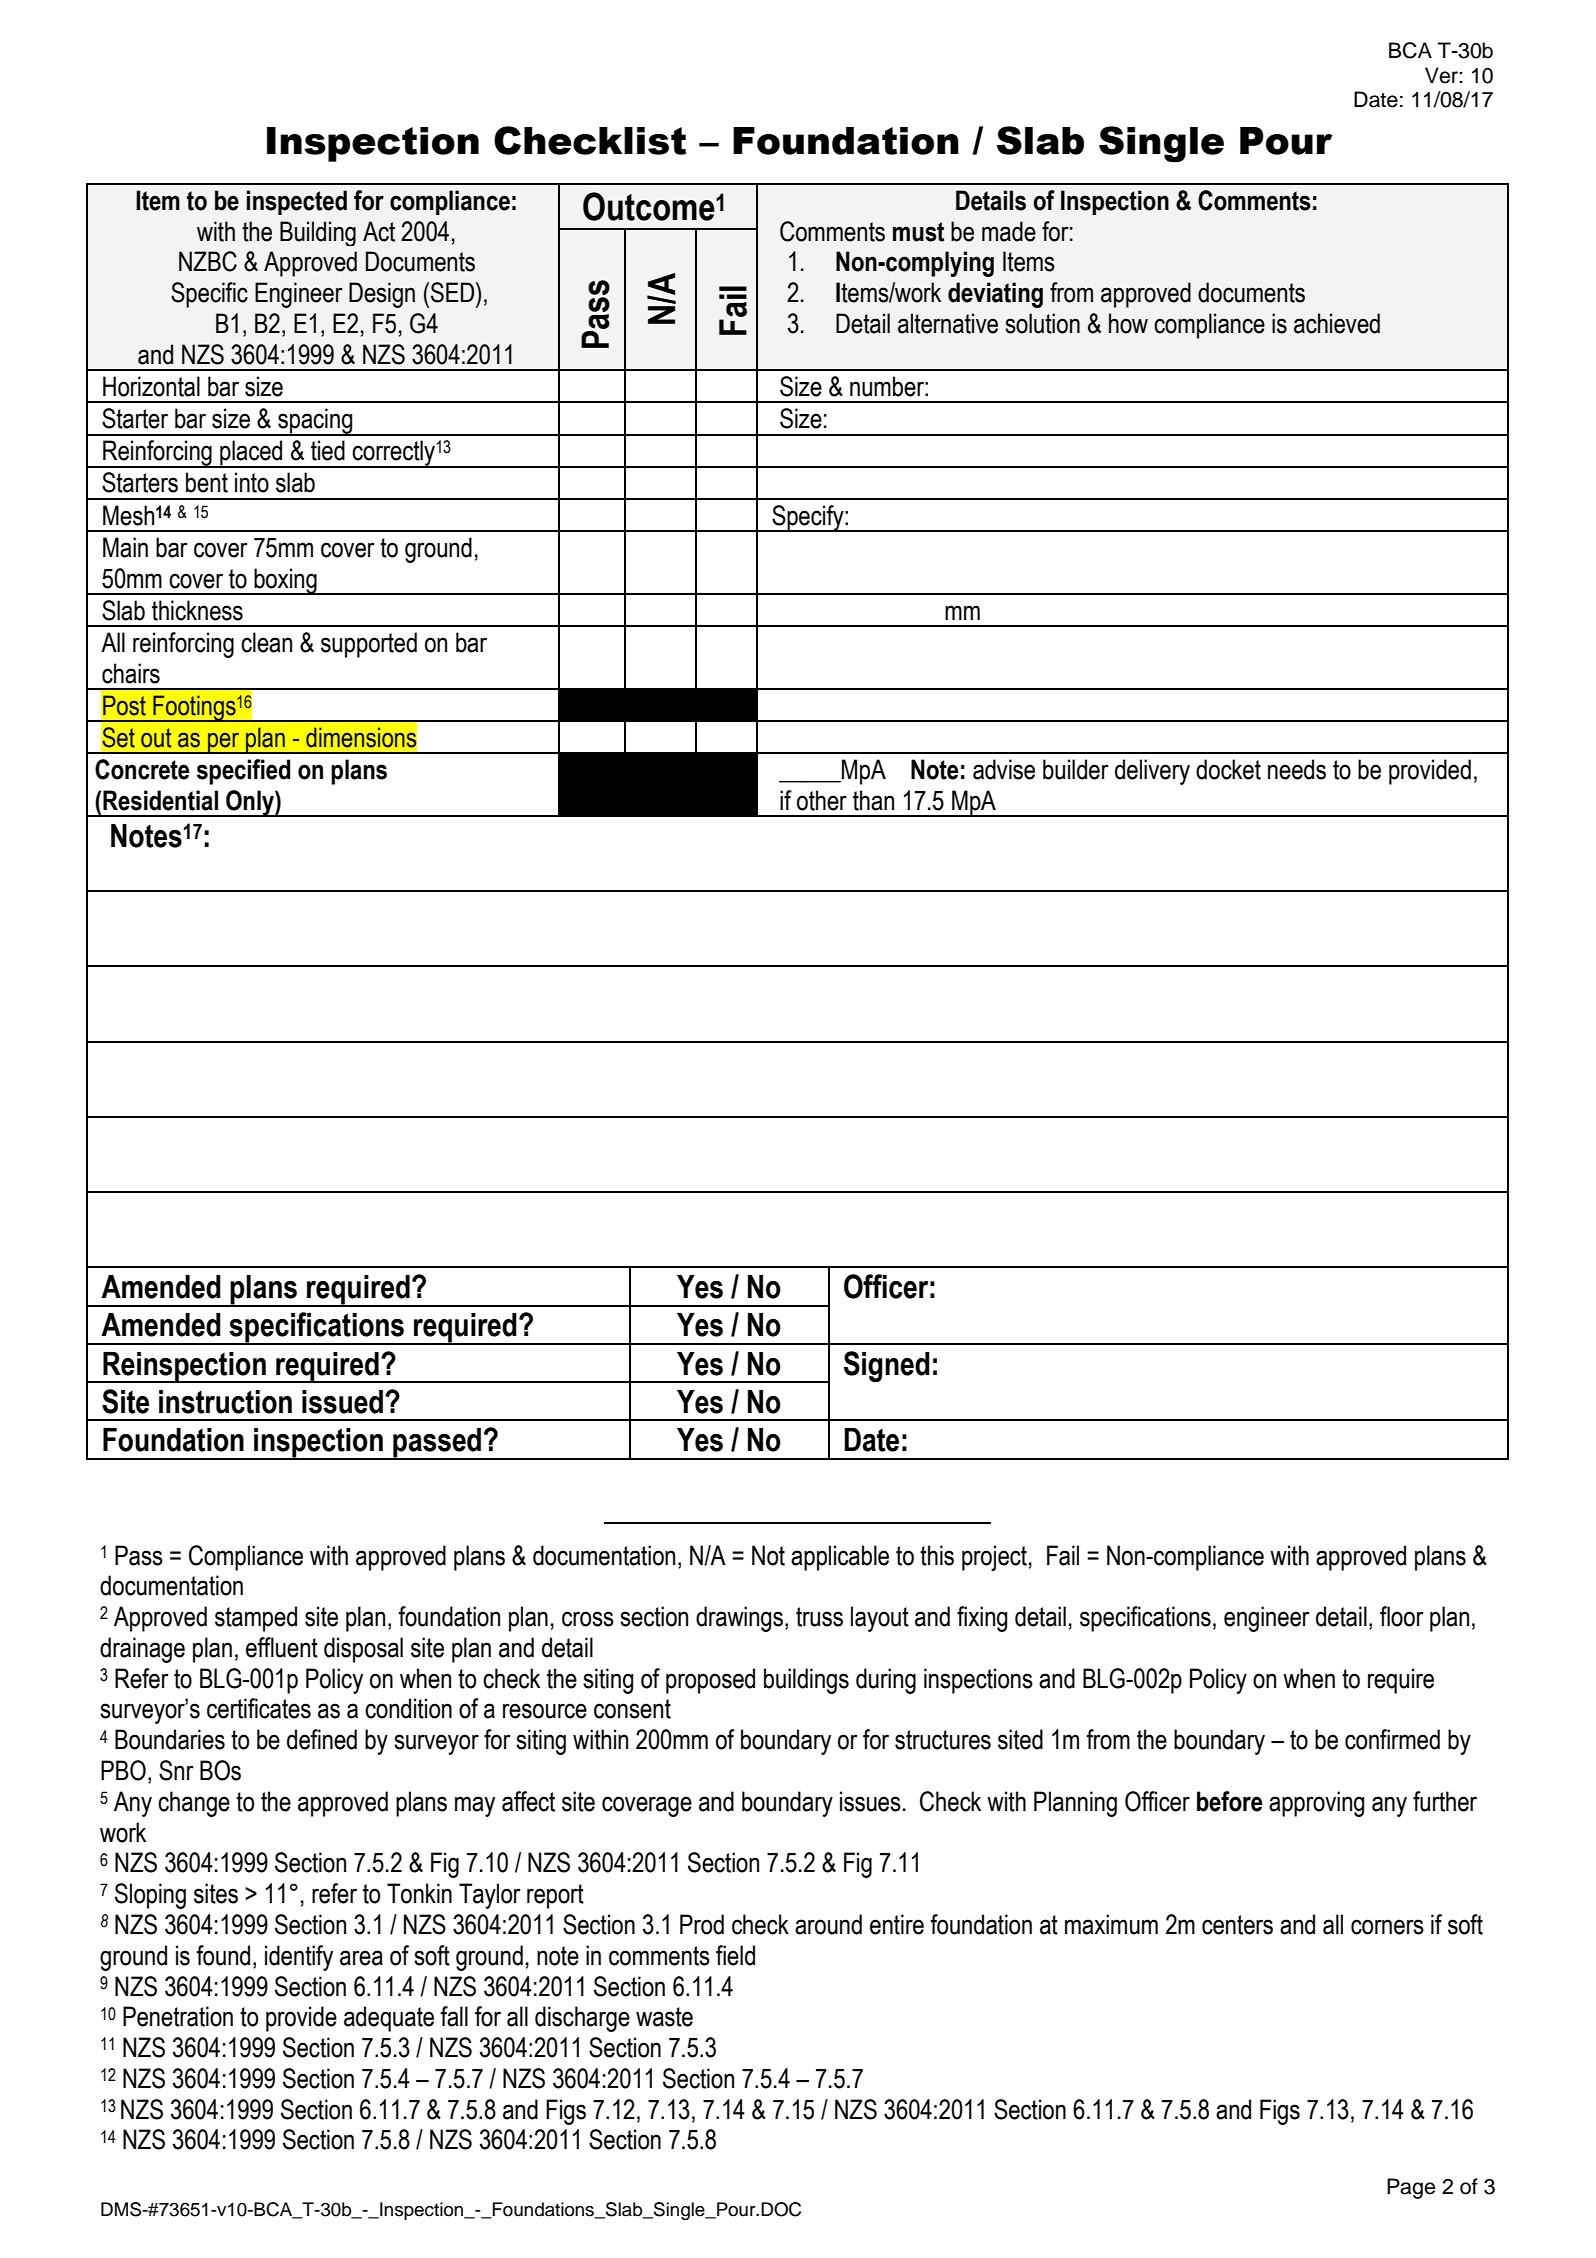  I want to click on floor, so click(1402, 1616).
